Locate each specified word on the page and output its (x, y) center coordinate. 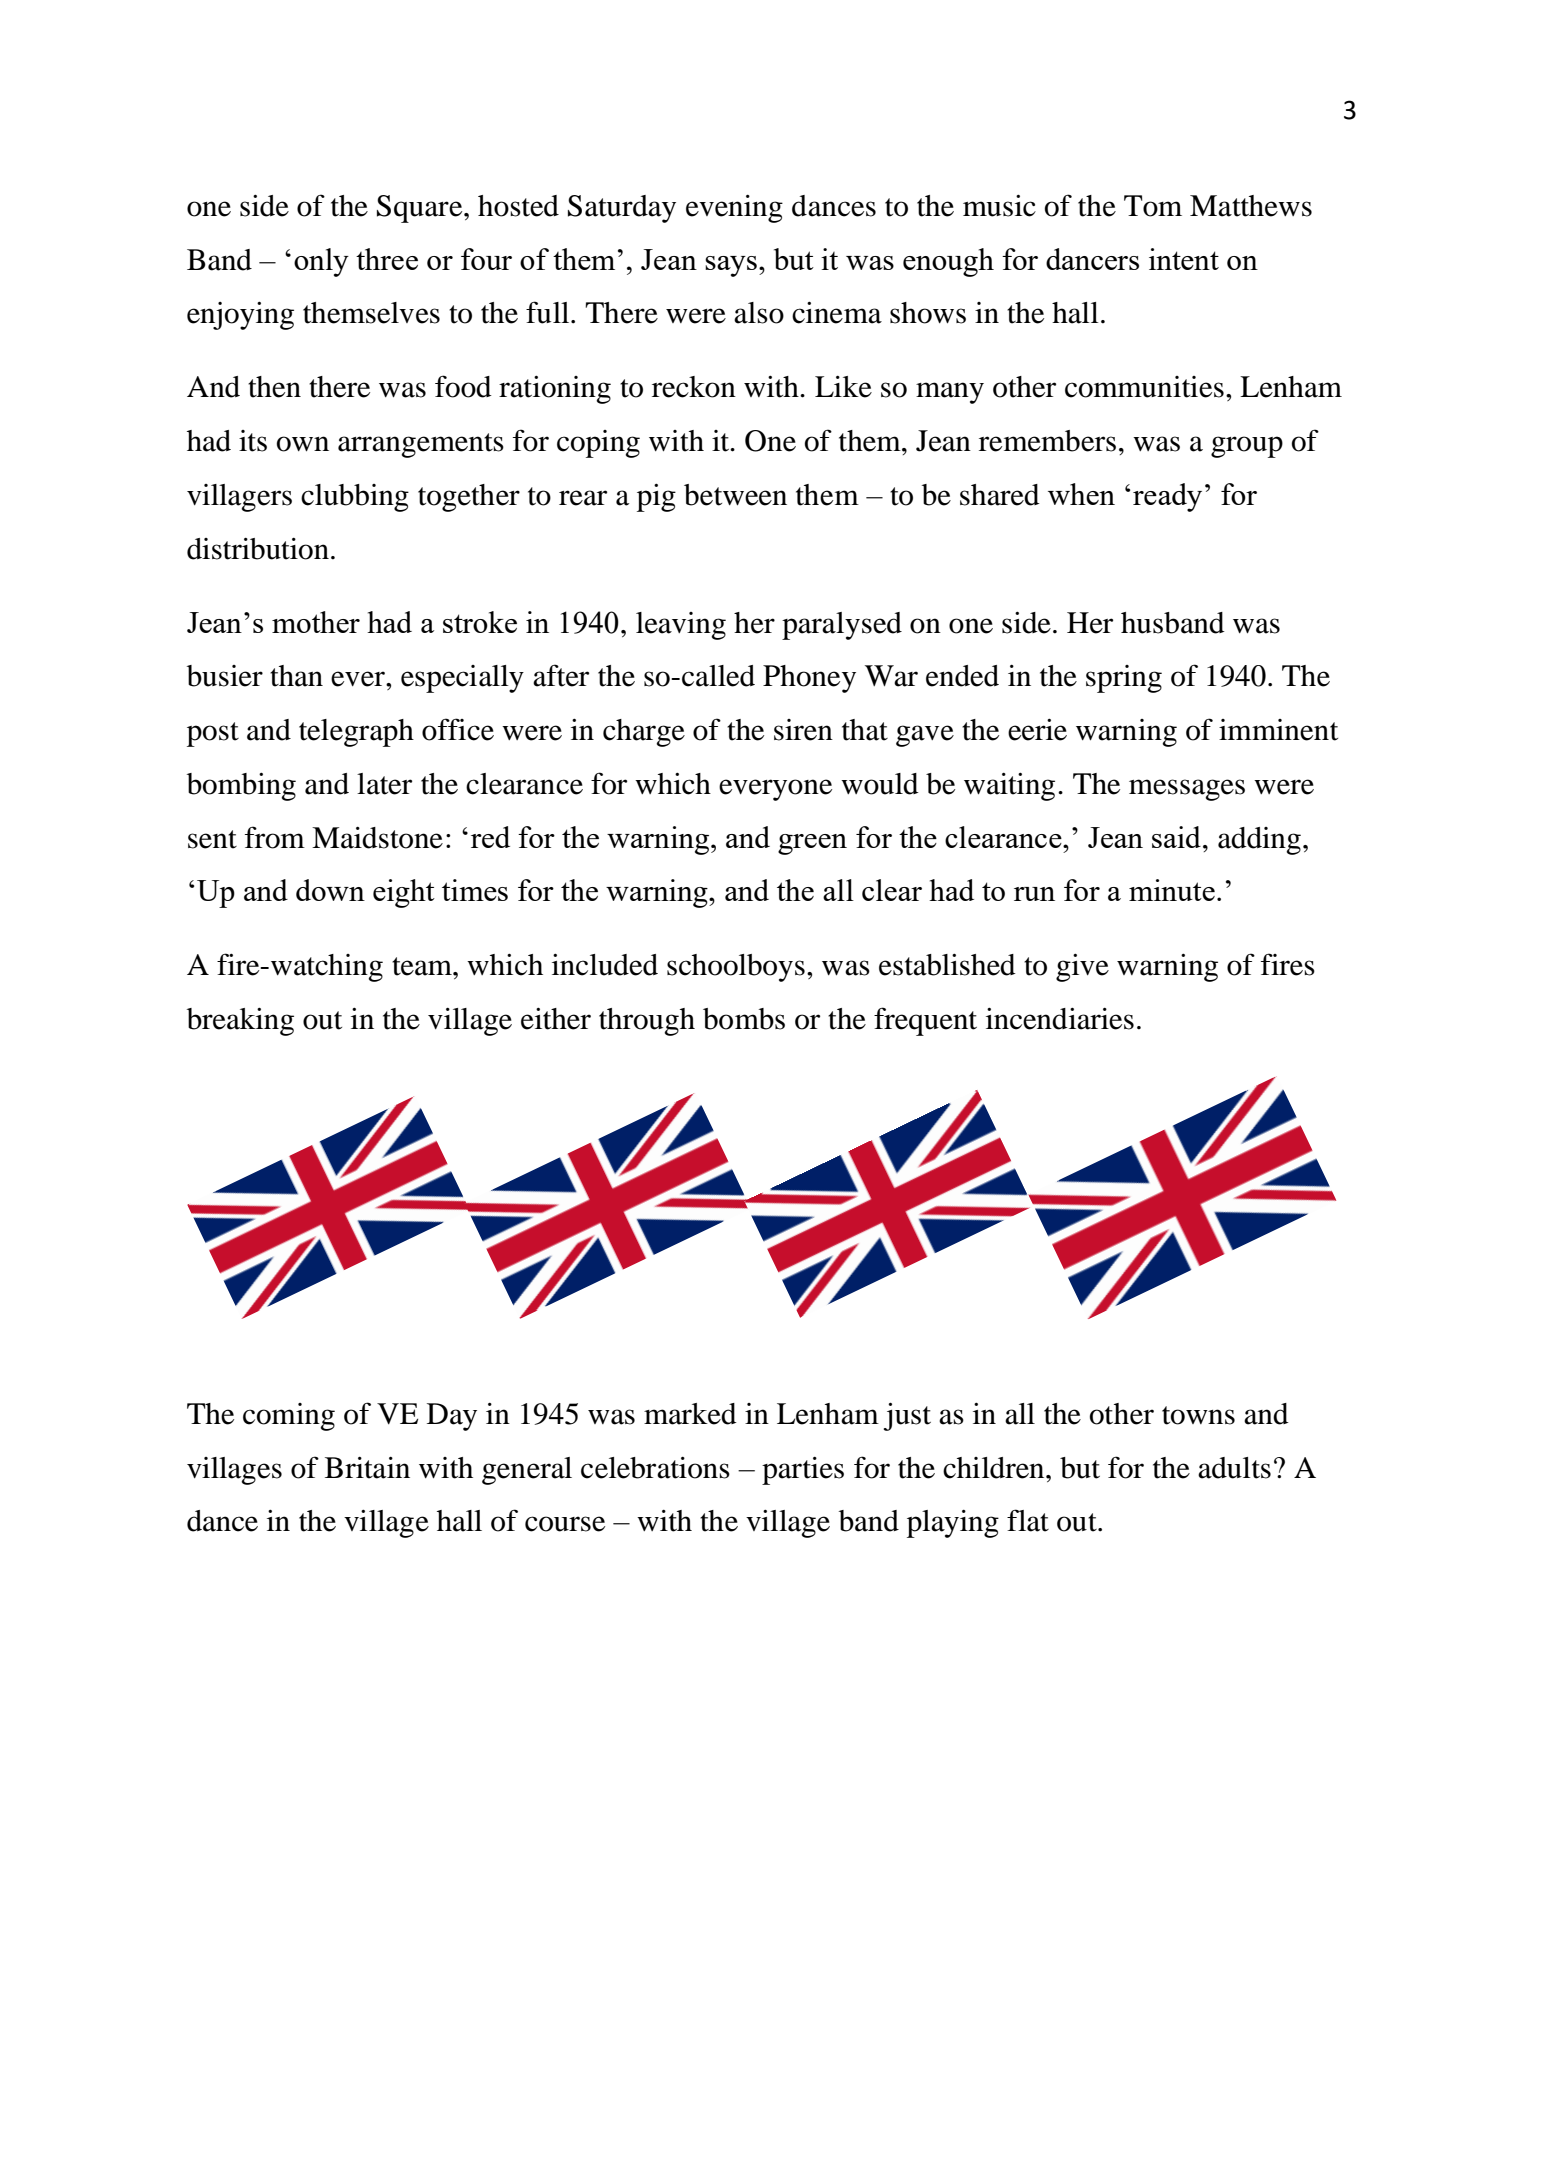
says (731, 266)
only (321, 262)
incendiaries (1060, 1019)
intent (1184, 259)
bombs (744, 1019)
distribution (258, 549)
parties (803, 1471)
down (330, 890)
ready (1167, 497)
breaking (240, 1022)
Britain (367, 1468)
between (735, 495)
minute (1172, 890)
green (812, 844)
